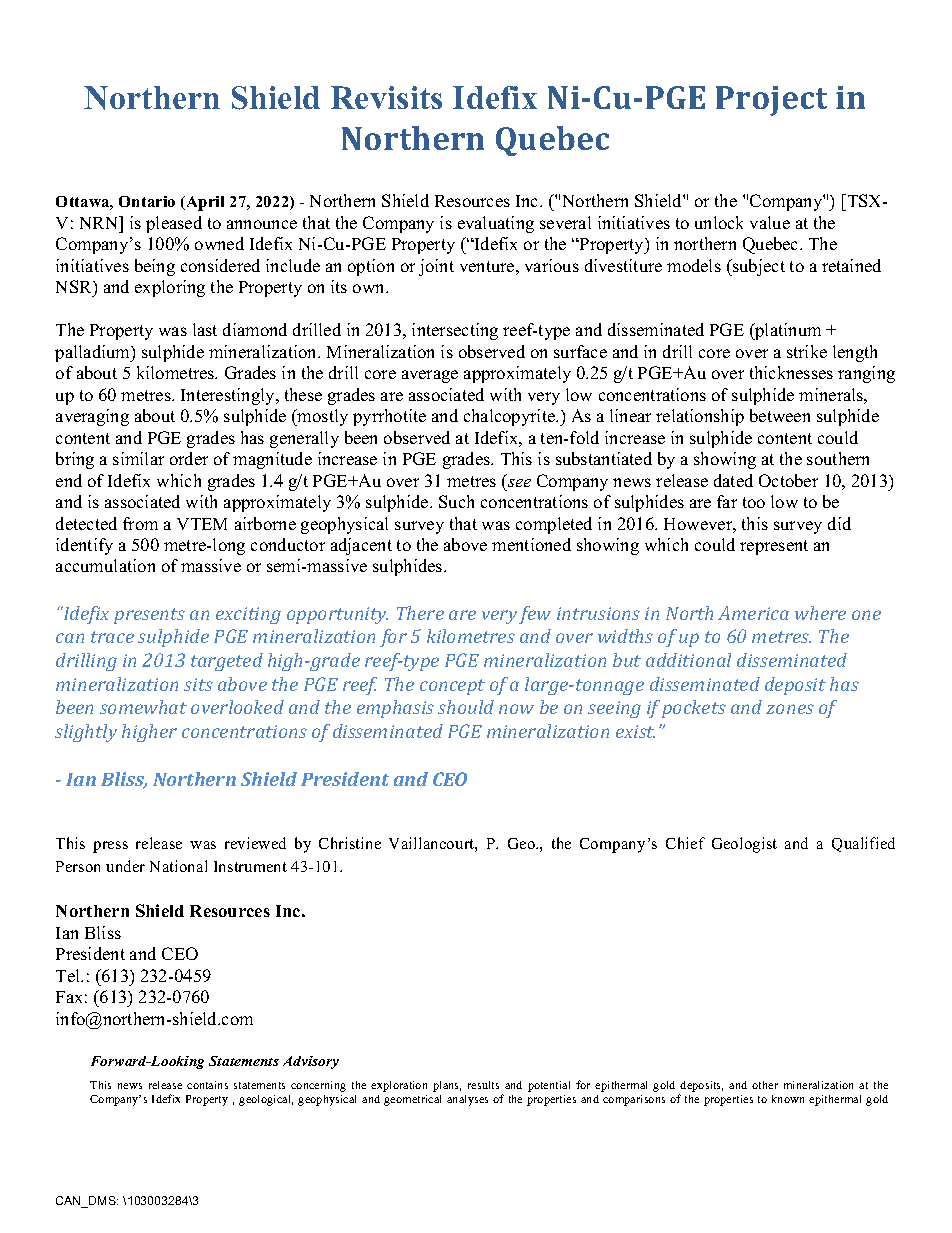 Image resolution: width=952 pixels, height=1233 pixels. What do you see at coordinates (496, 224) in the screenshot?
I see `evaluating` at bounding box center [496, 224].
